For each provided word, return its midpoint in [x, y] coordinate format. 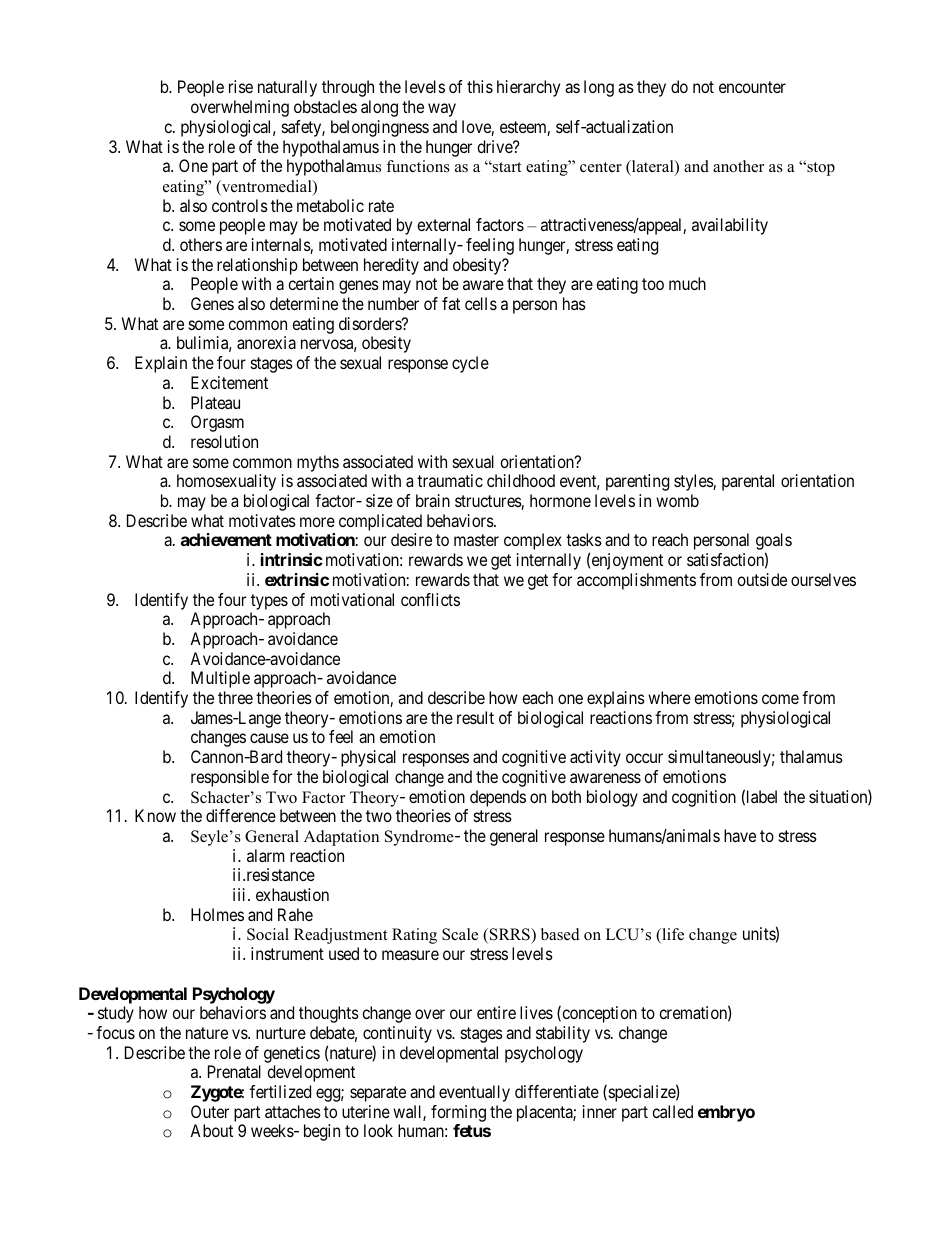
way [442, 110]
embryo [726, 1113]
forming [458, 1113]
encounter [752, 87]
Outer [210, 1111]
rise [241, 86]
